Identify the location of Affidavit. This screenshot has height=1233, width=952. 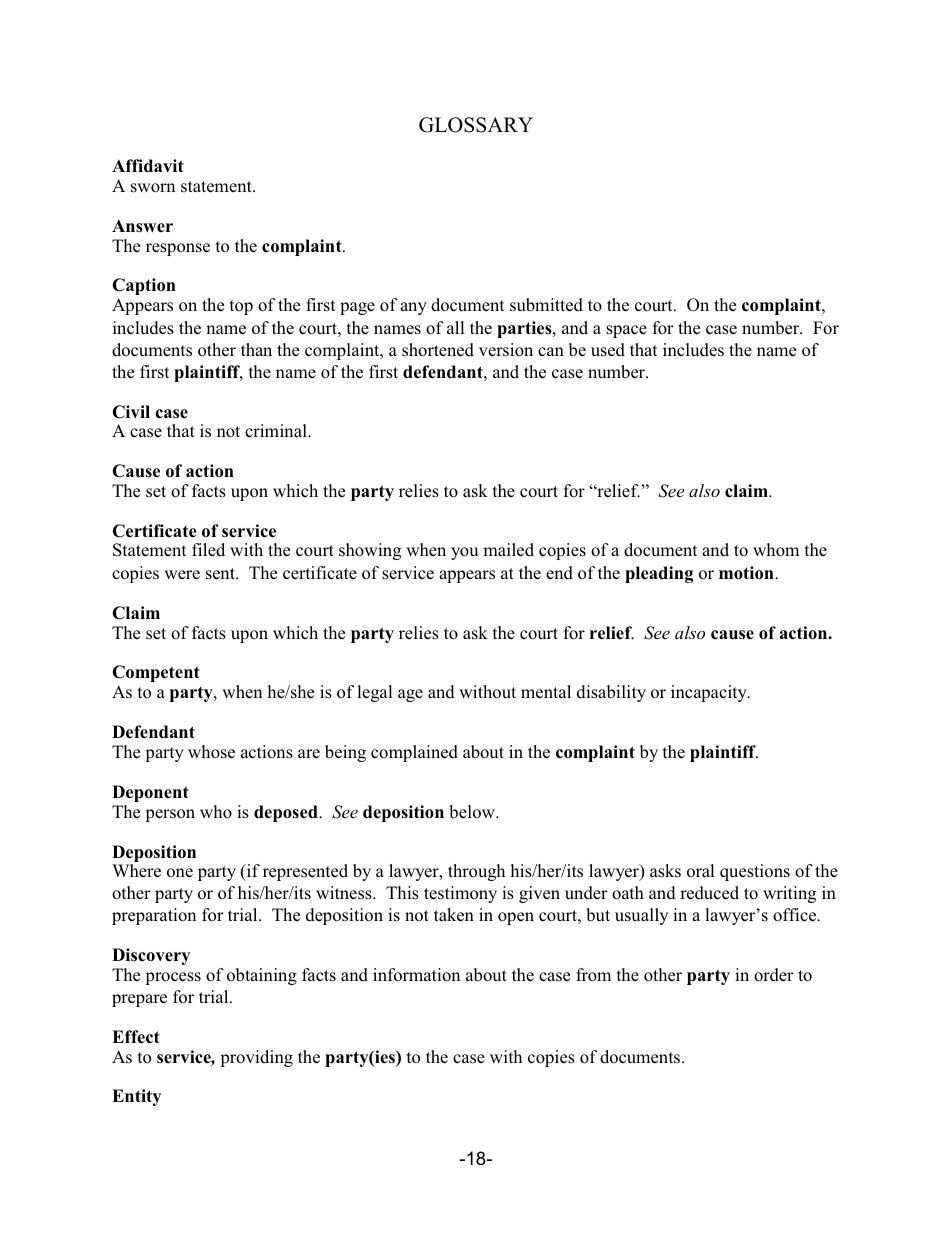
(148, 166).
